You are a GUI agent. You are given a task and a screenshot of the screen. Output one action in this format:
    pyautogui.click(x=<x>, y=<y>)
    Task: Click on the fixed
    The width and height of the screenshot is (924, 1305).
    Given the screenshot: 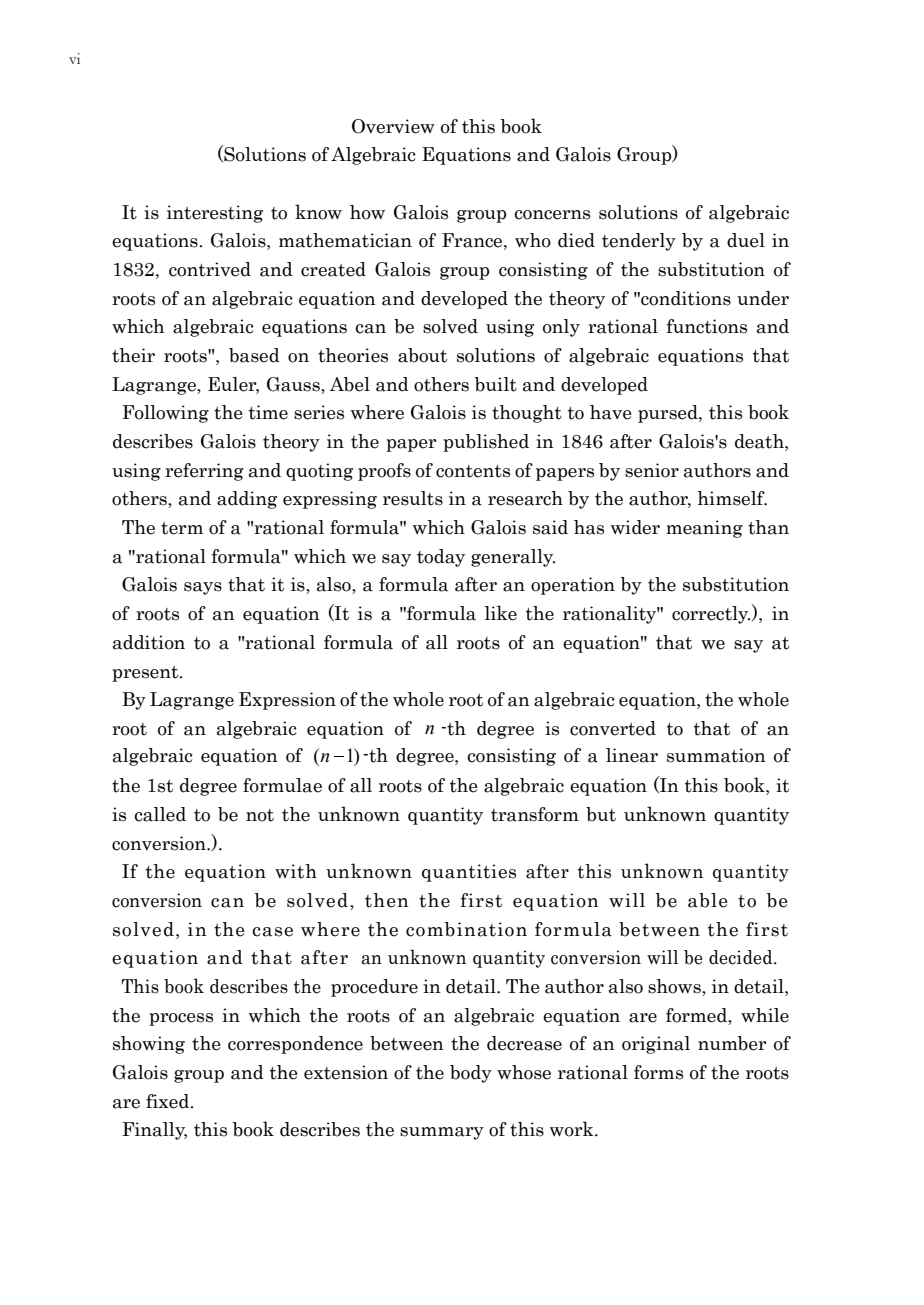 What is the action you would take?
    pyautogui.click(x=169, y=1101)
